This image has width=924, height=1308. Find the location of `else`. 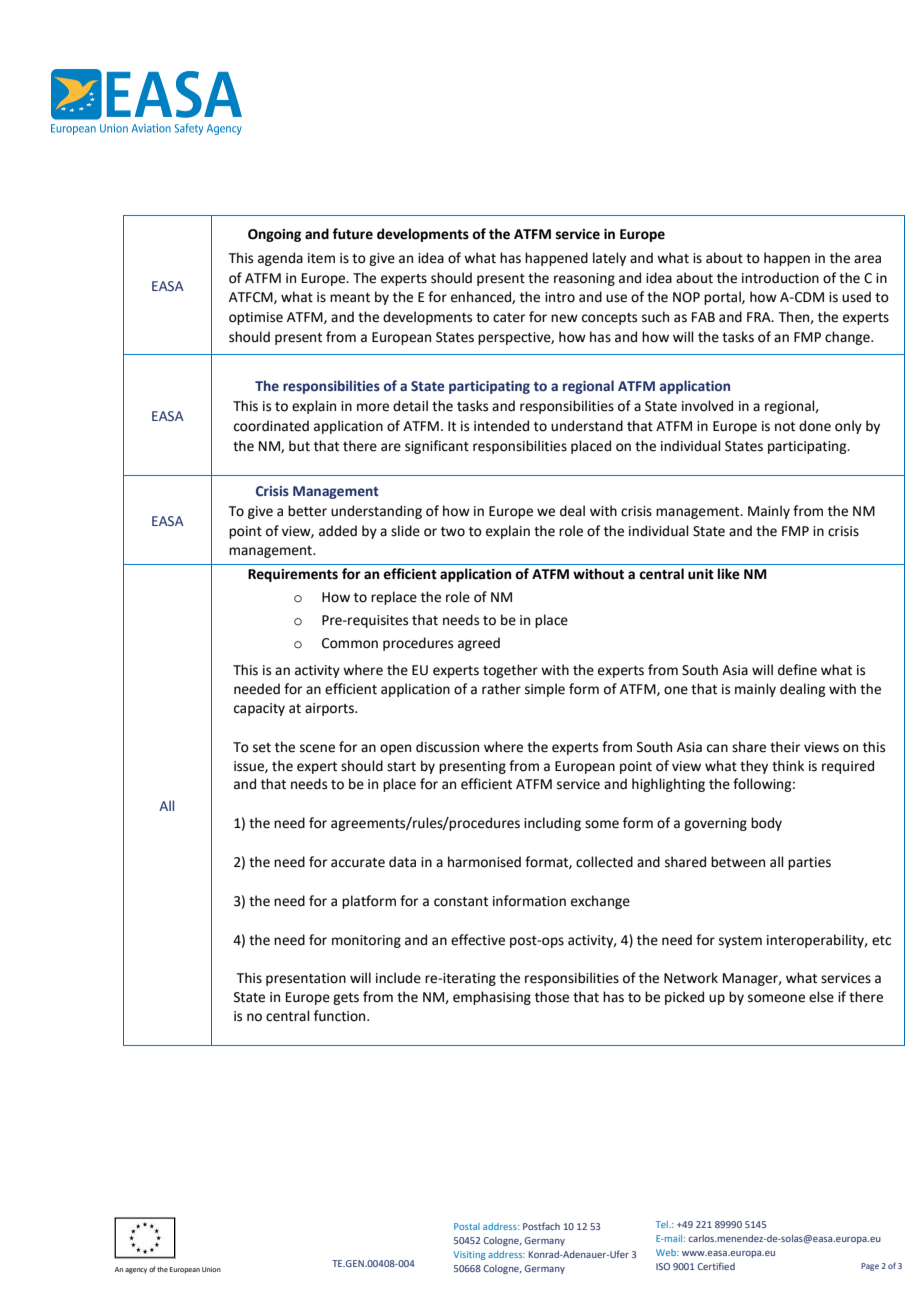

else is located at coordinates (821, 997).
